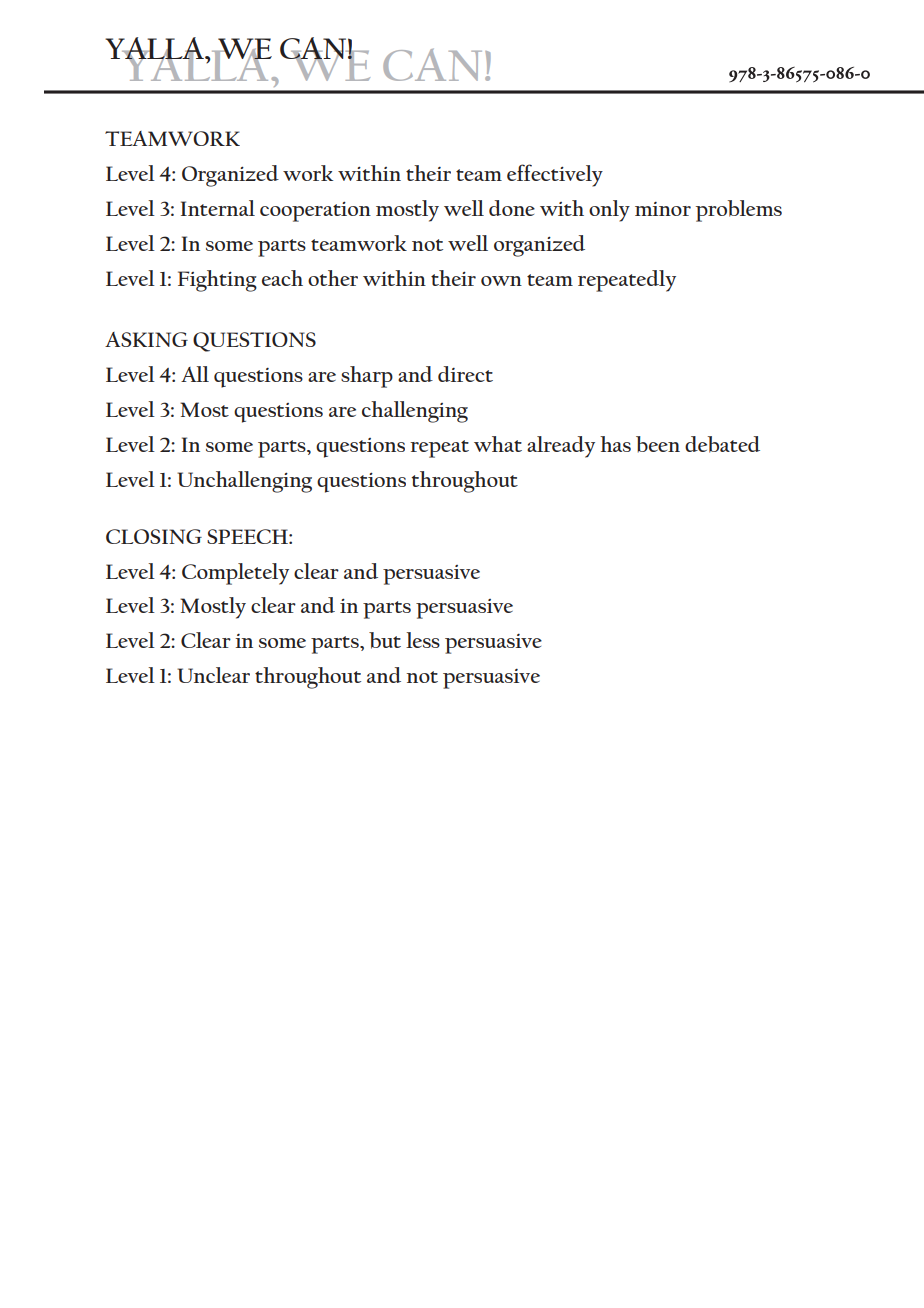 Image resolution: width=924 pixels, height=1308 pixels. What do you see at coordinates (146, 339) in the page?
I see `ASKING` at bounding box center [146, 339].
